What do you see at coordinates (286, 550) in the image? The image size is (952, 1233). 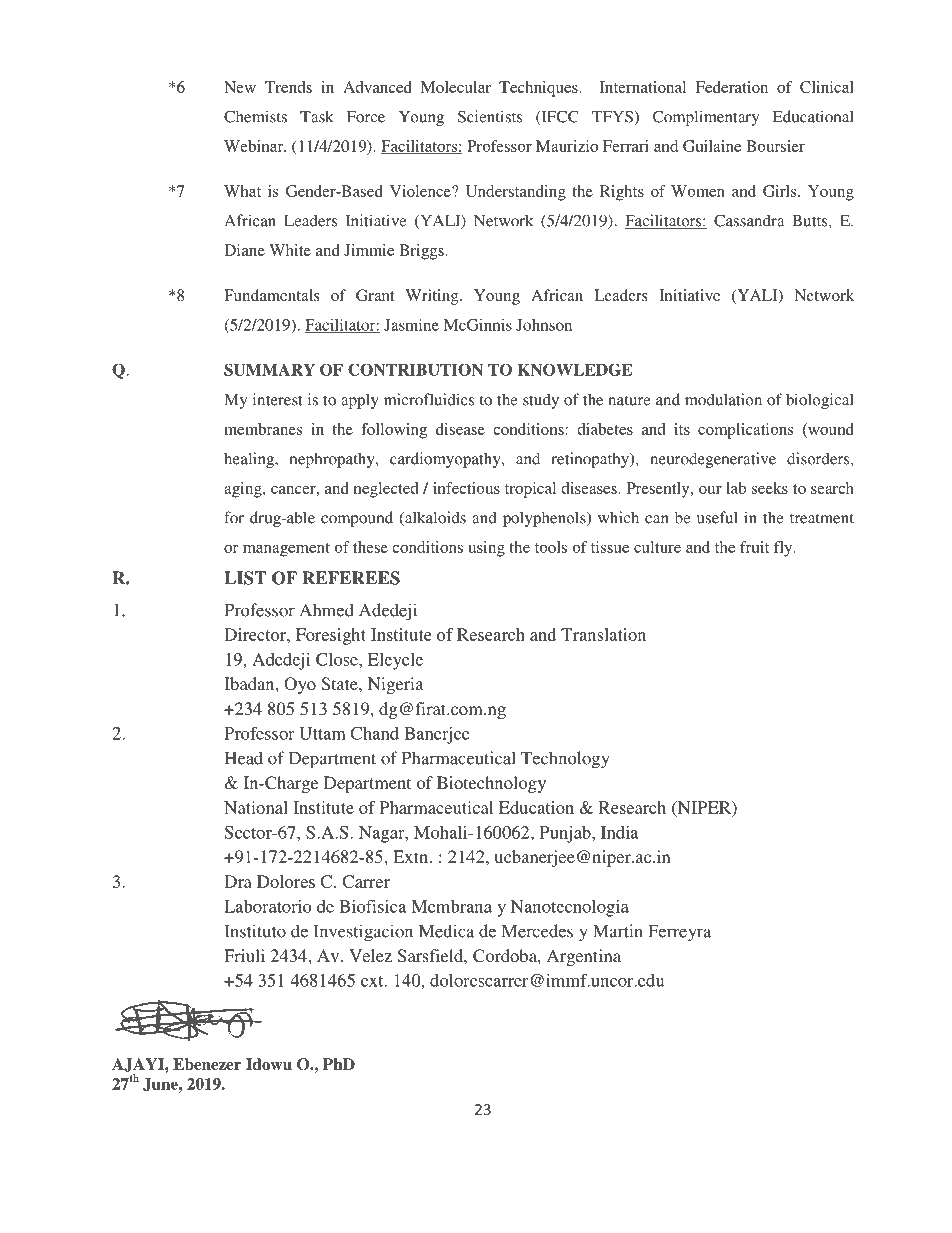 I see `management` at bounding box center [286, 550].
